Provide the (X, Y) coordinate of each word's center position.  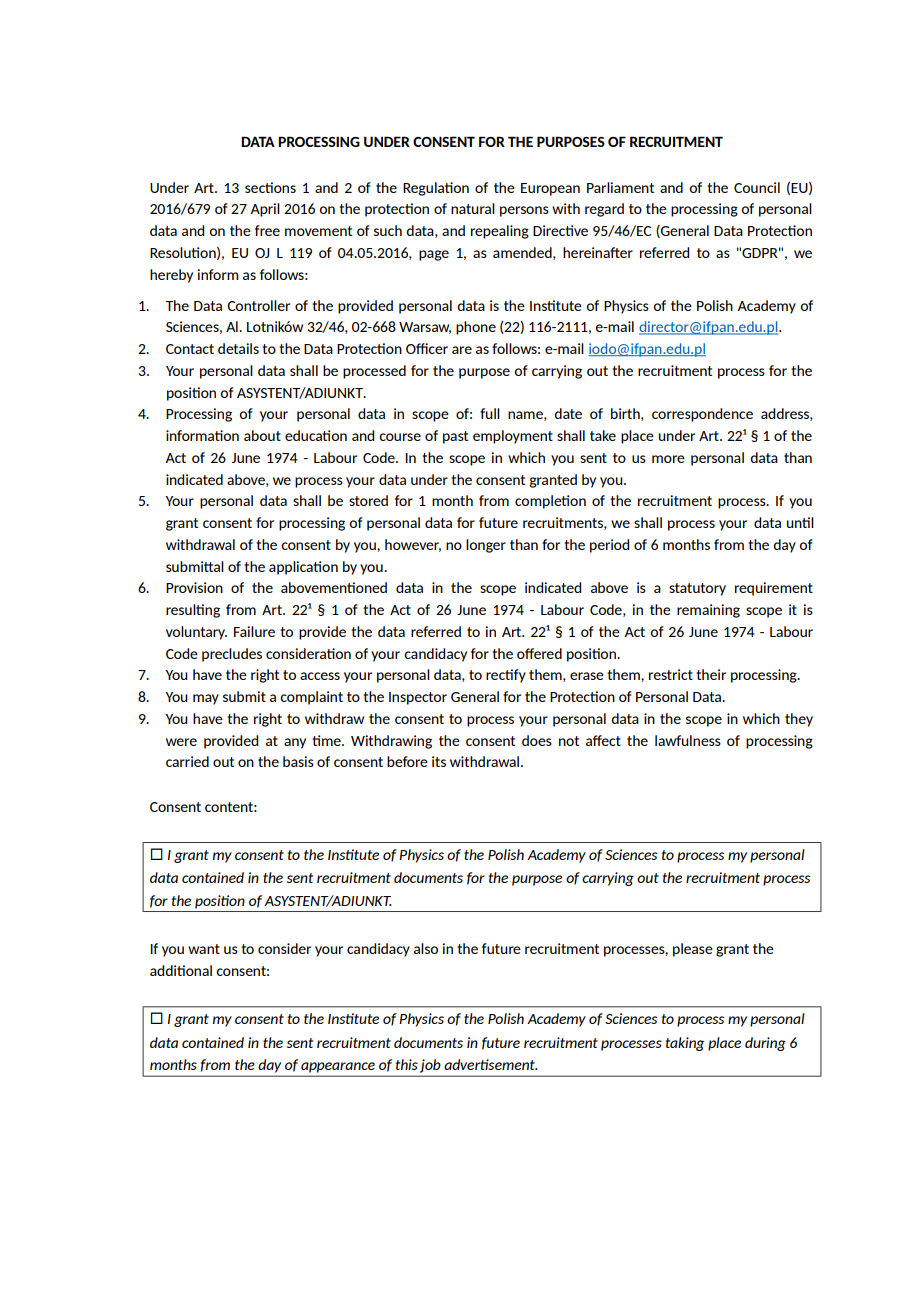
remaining (708, 611)
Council (757, 187)
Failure (254, 631)
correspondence (702, 415)
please (693, 950)
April (265, 210)
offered (539, 653)
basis (298, 761)
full (490, 413)
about (262, 435)
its (439, 761)
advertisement (490, 1064)
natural (473, 208)
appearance (338, 1067)
